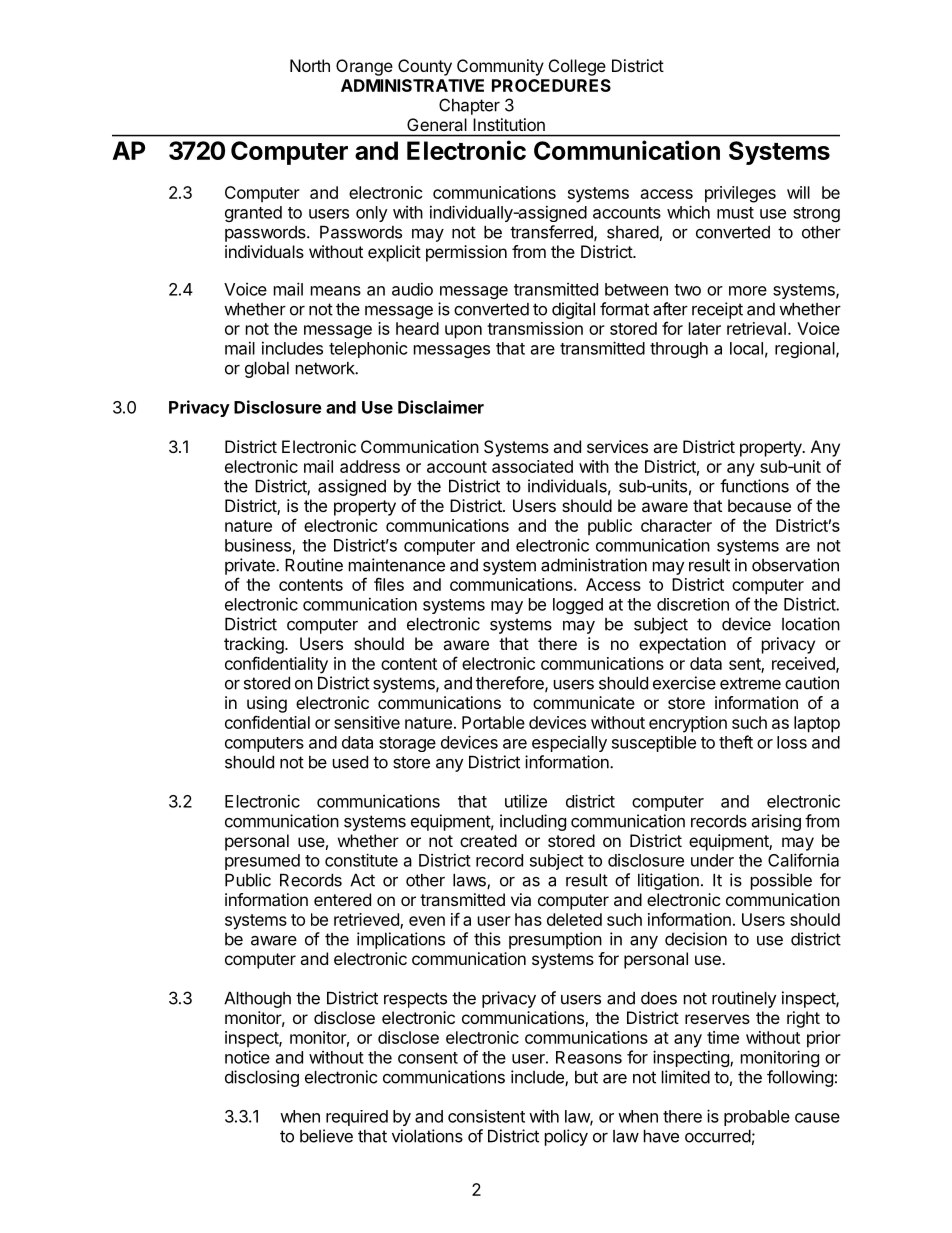 The width and height of the document is (952, 1233). I want to click on believe, so click(326, 1136).
